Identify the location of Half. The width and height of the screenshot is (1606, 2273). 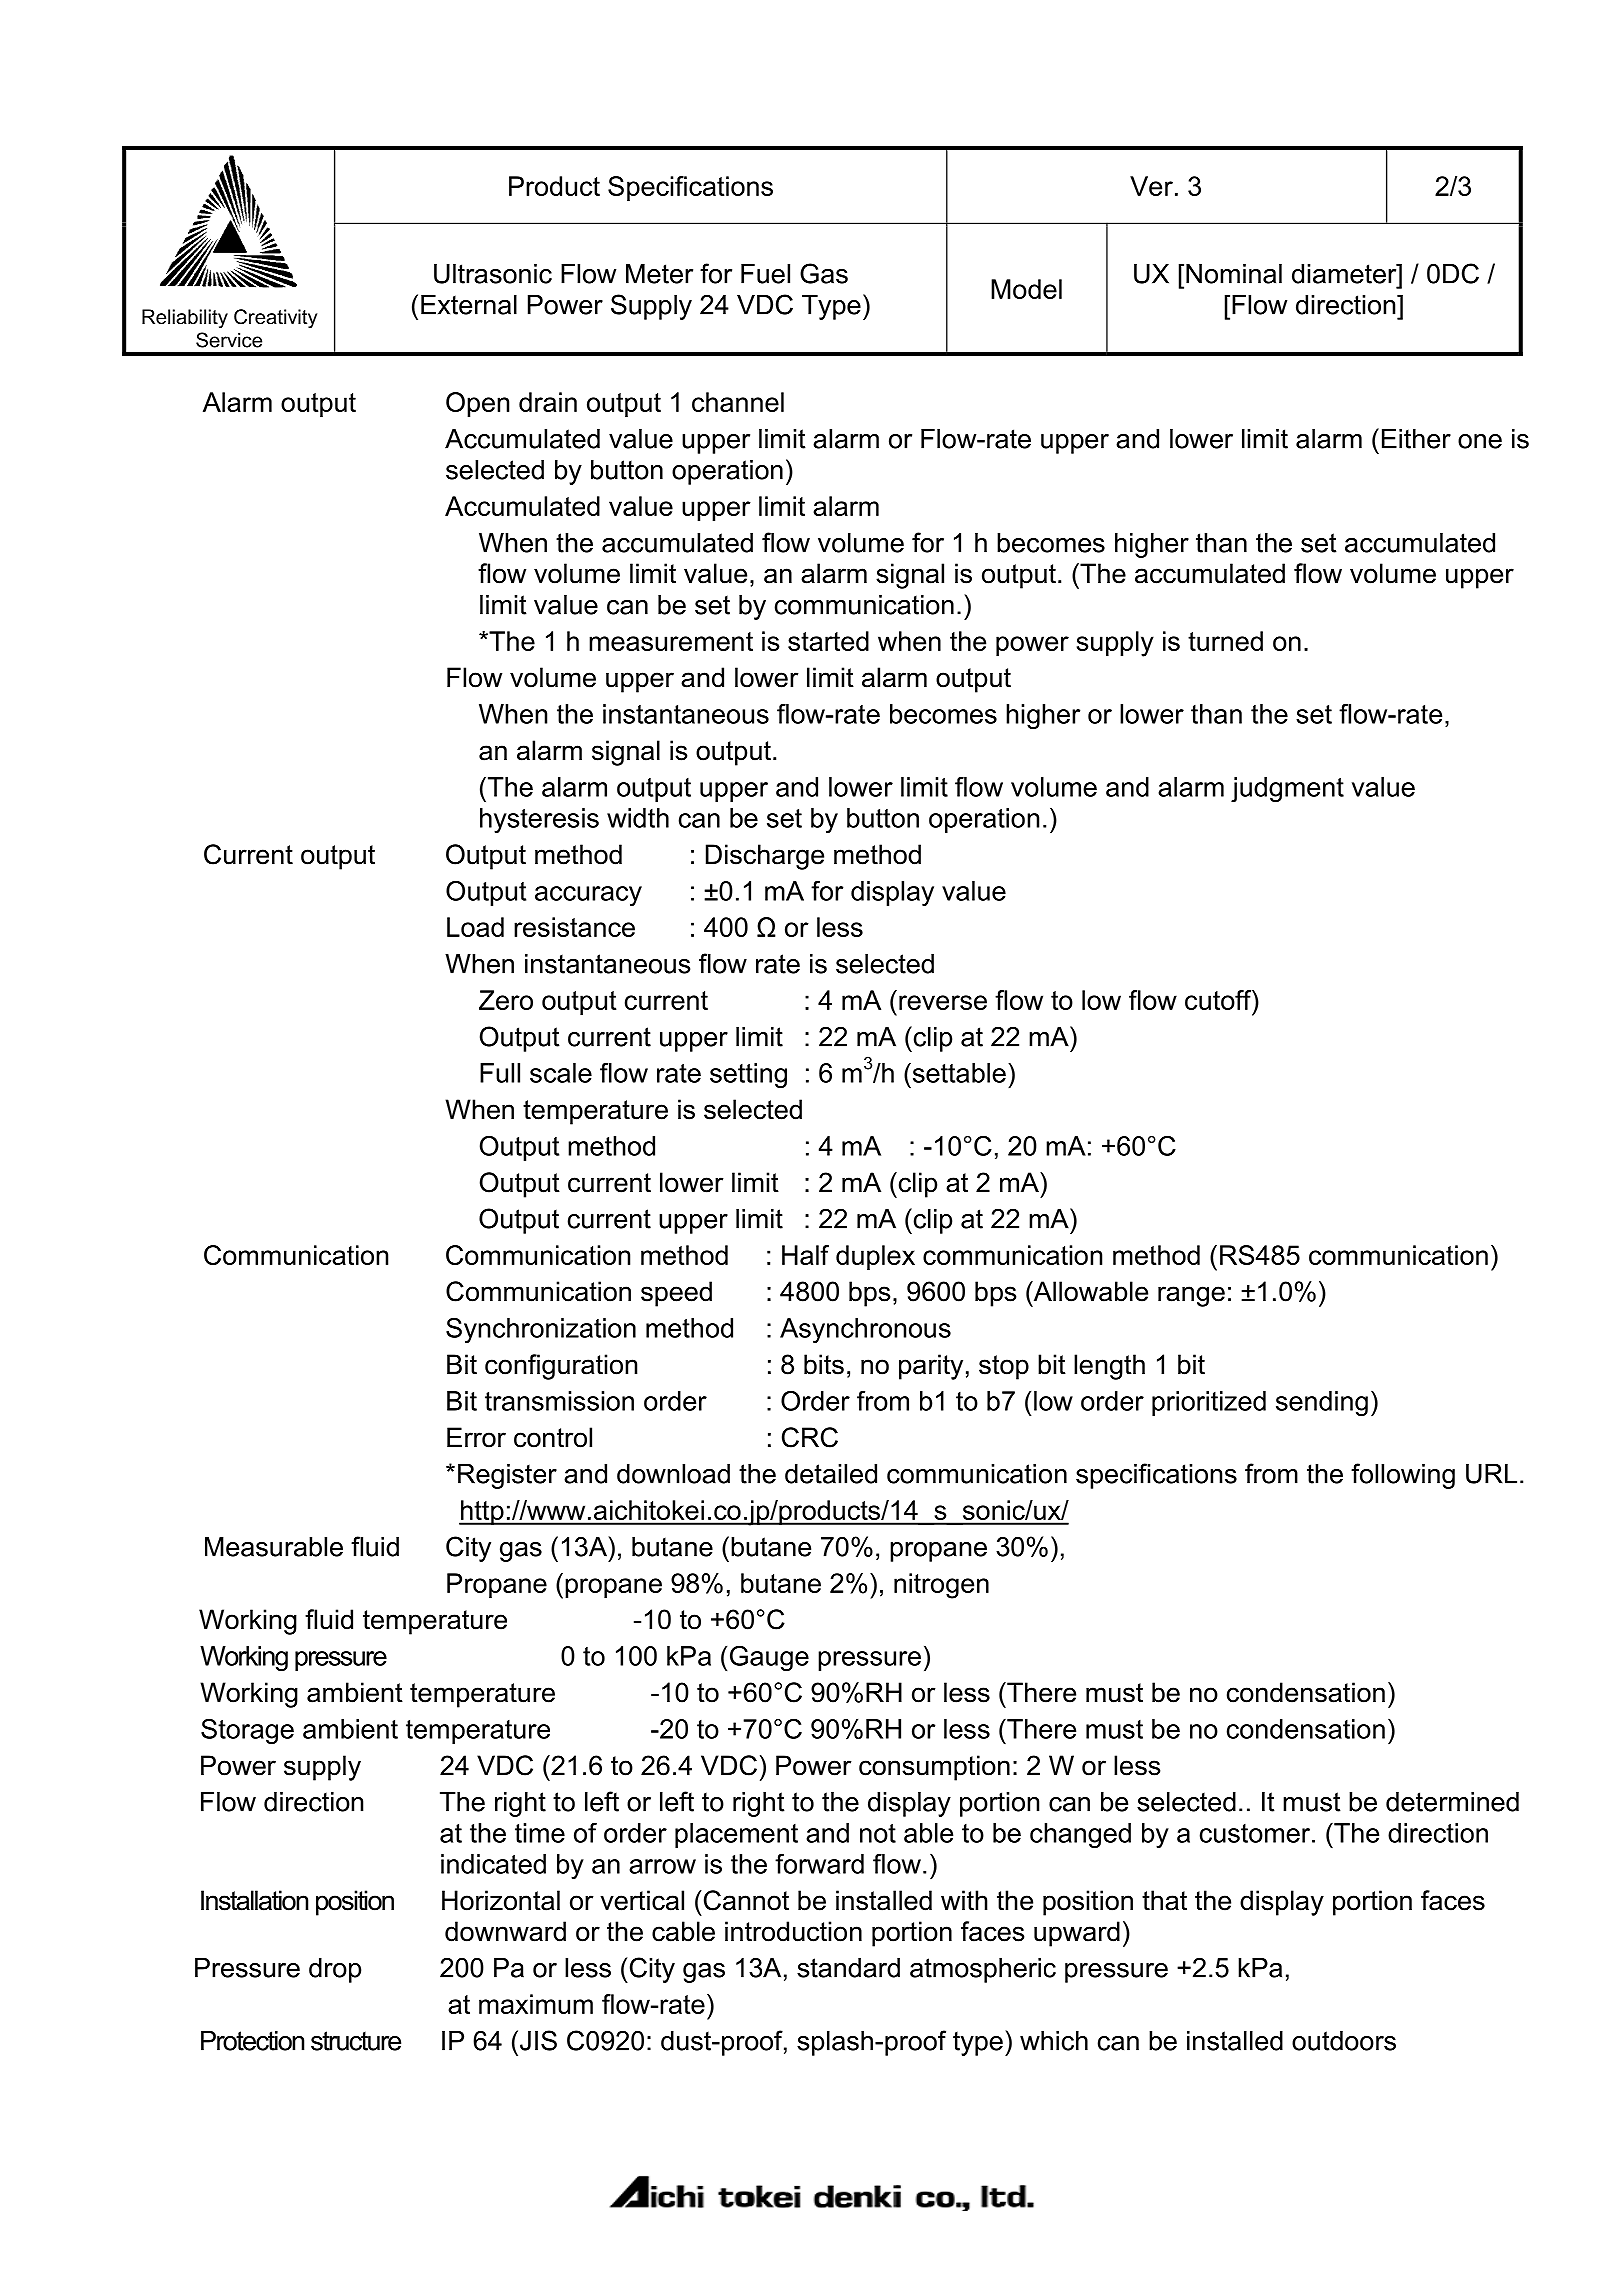
(805, 1255).
